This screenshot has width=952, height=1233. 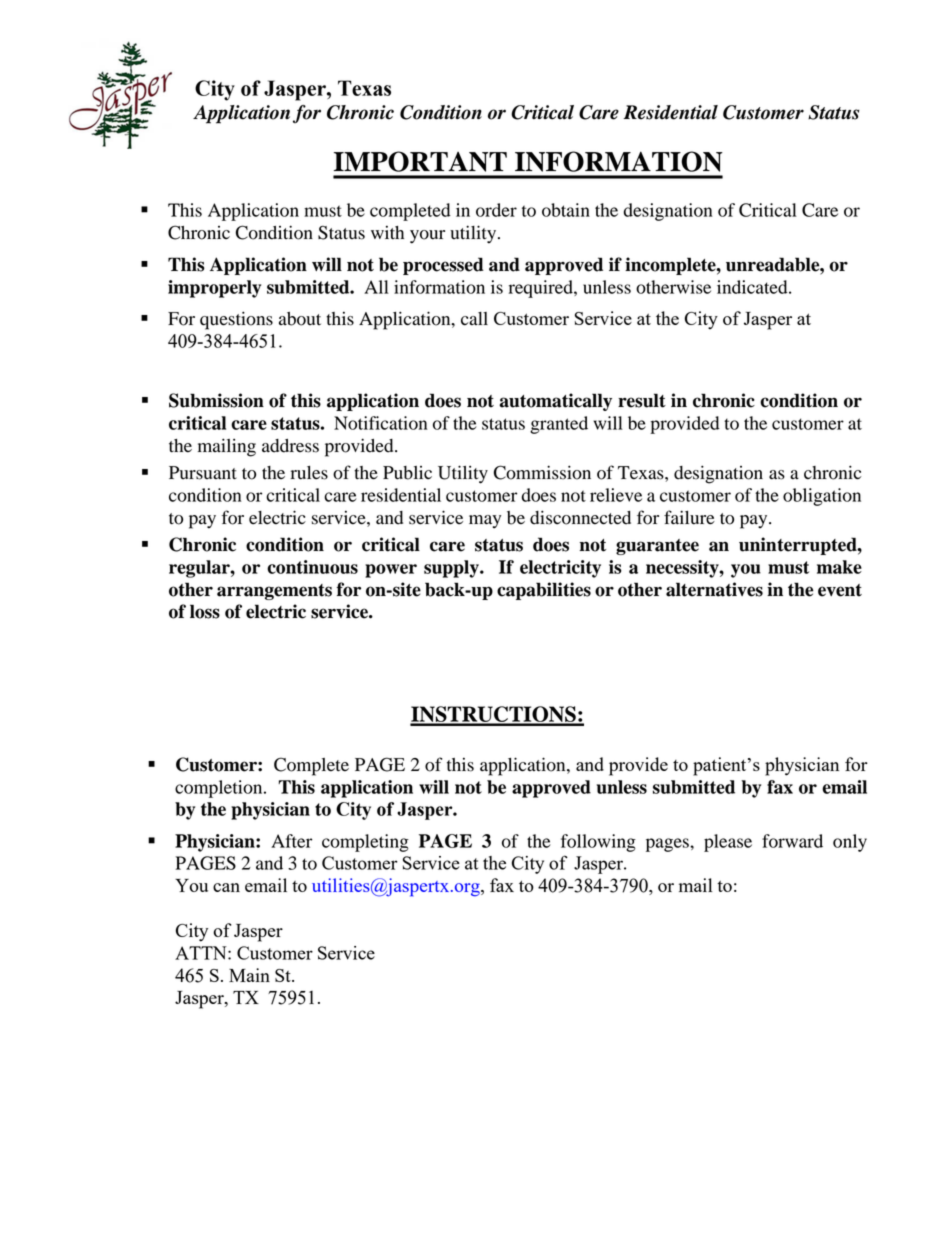 What do you see at coordinates (312, 567) in the screenshot?
I see `continuous` at bounding box center [312, 567].
